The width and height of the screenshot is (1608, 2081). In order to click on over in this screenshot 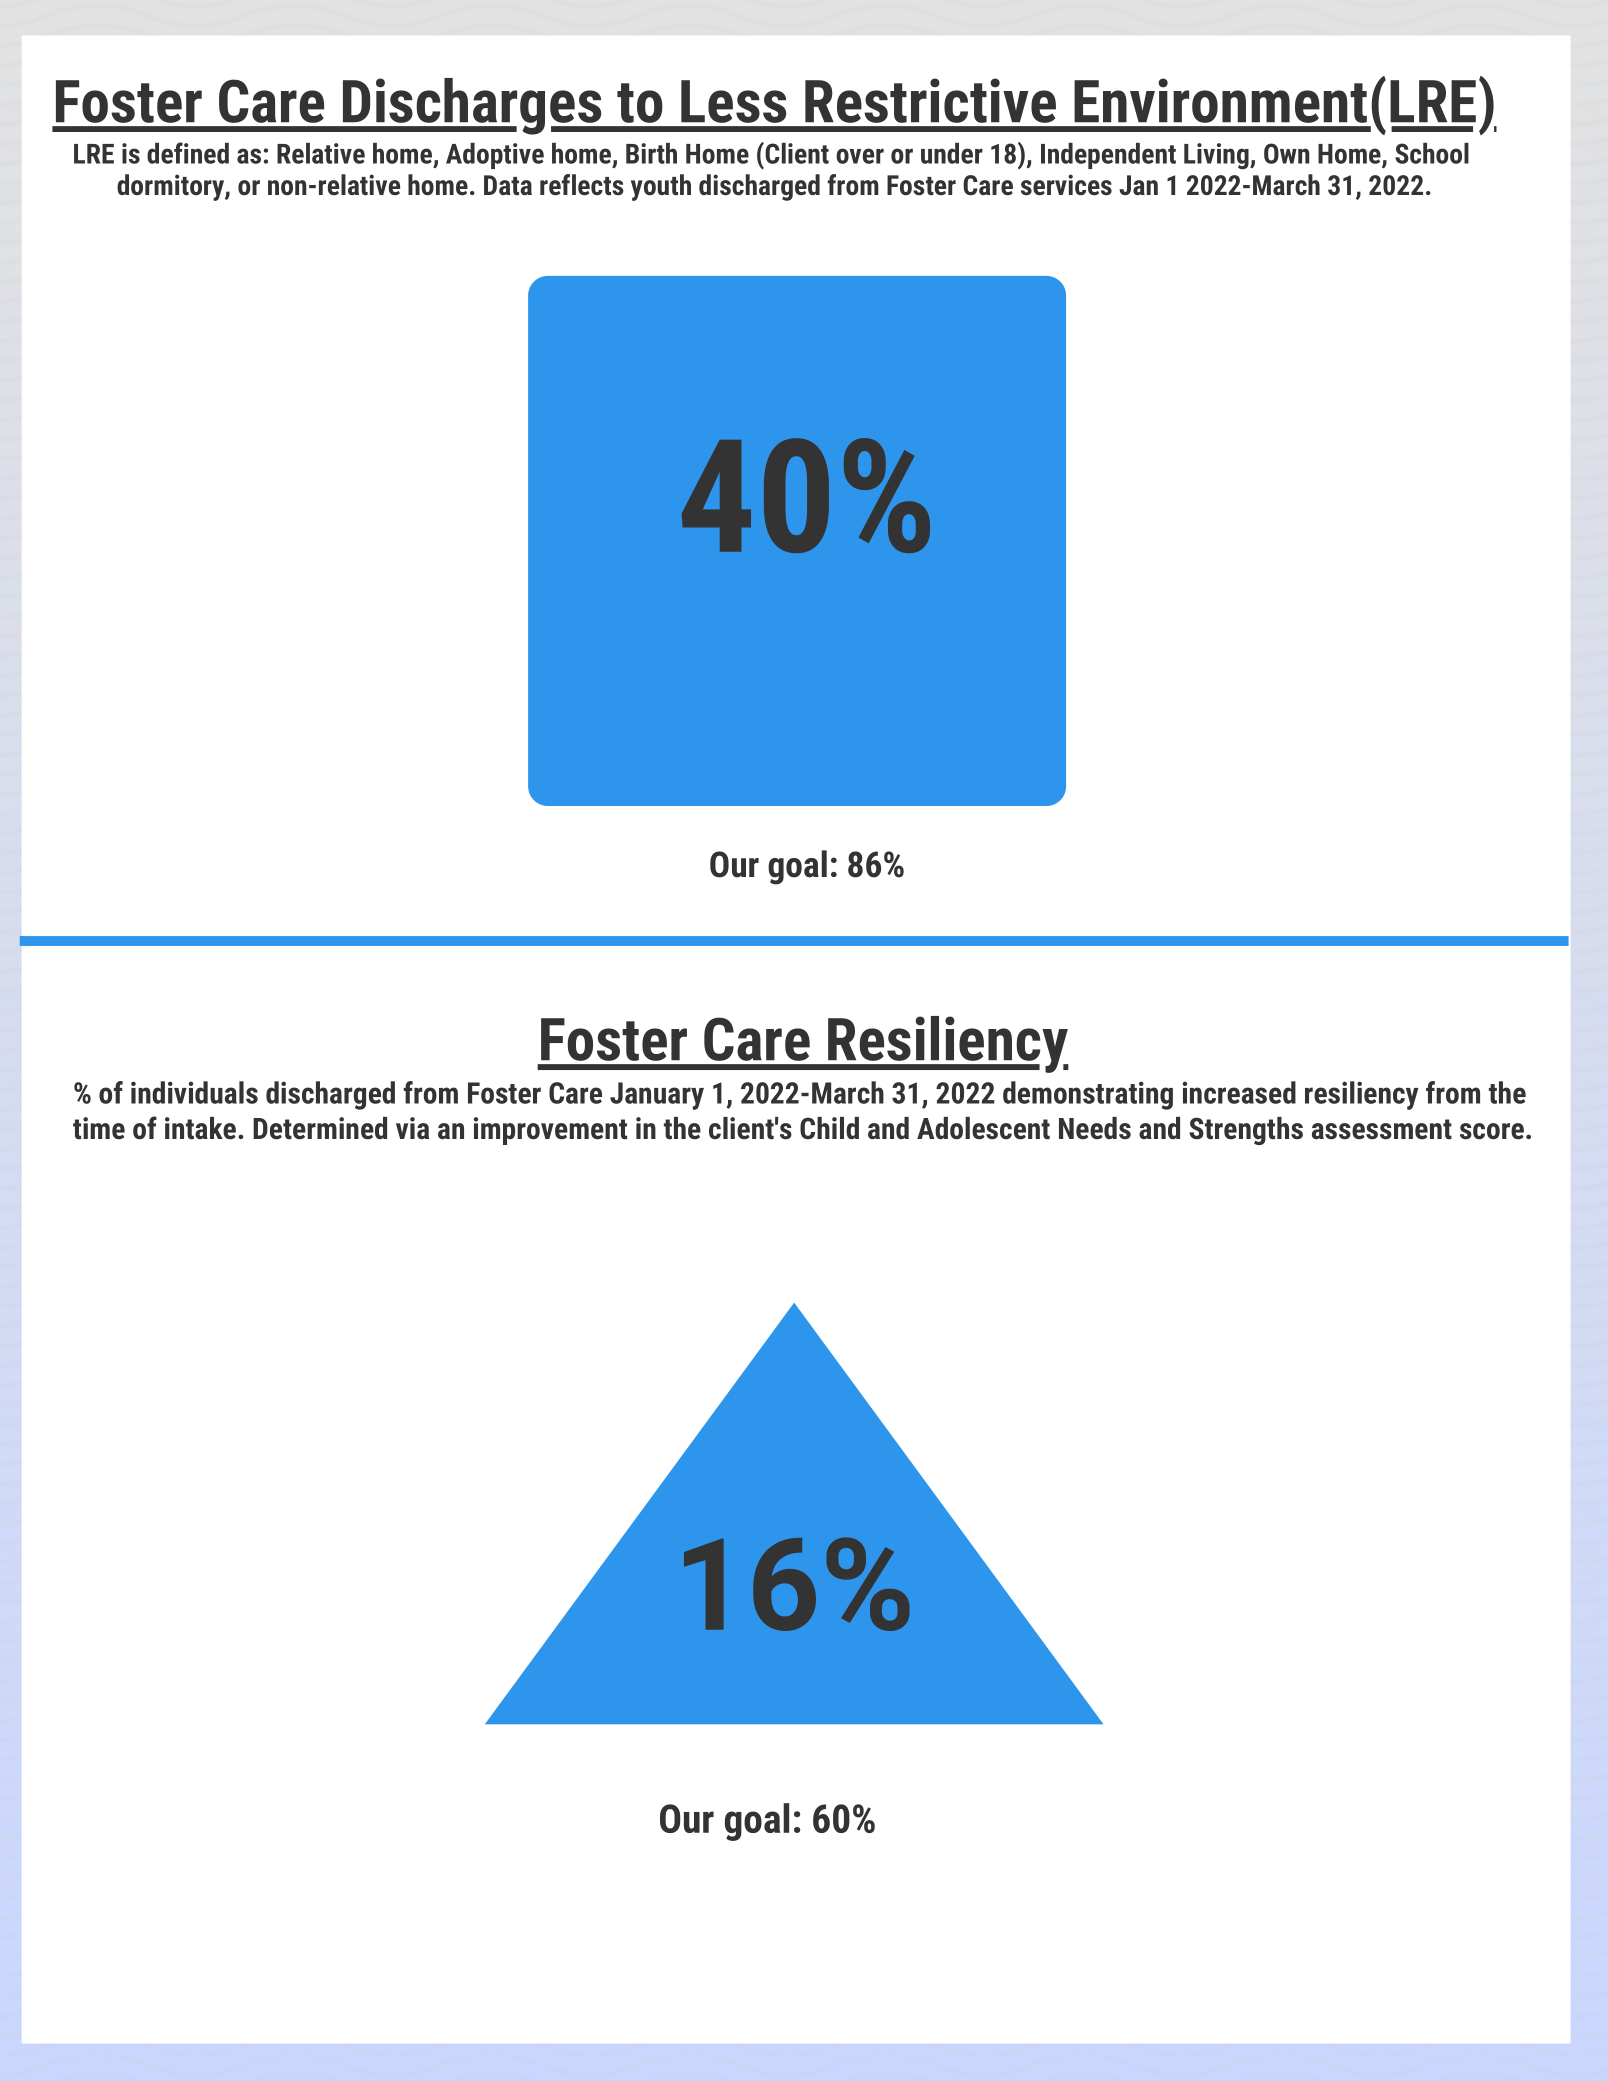, I will do `click(860, 156)`.
